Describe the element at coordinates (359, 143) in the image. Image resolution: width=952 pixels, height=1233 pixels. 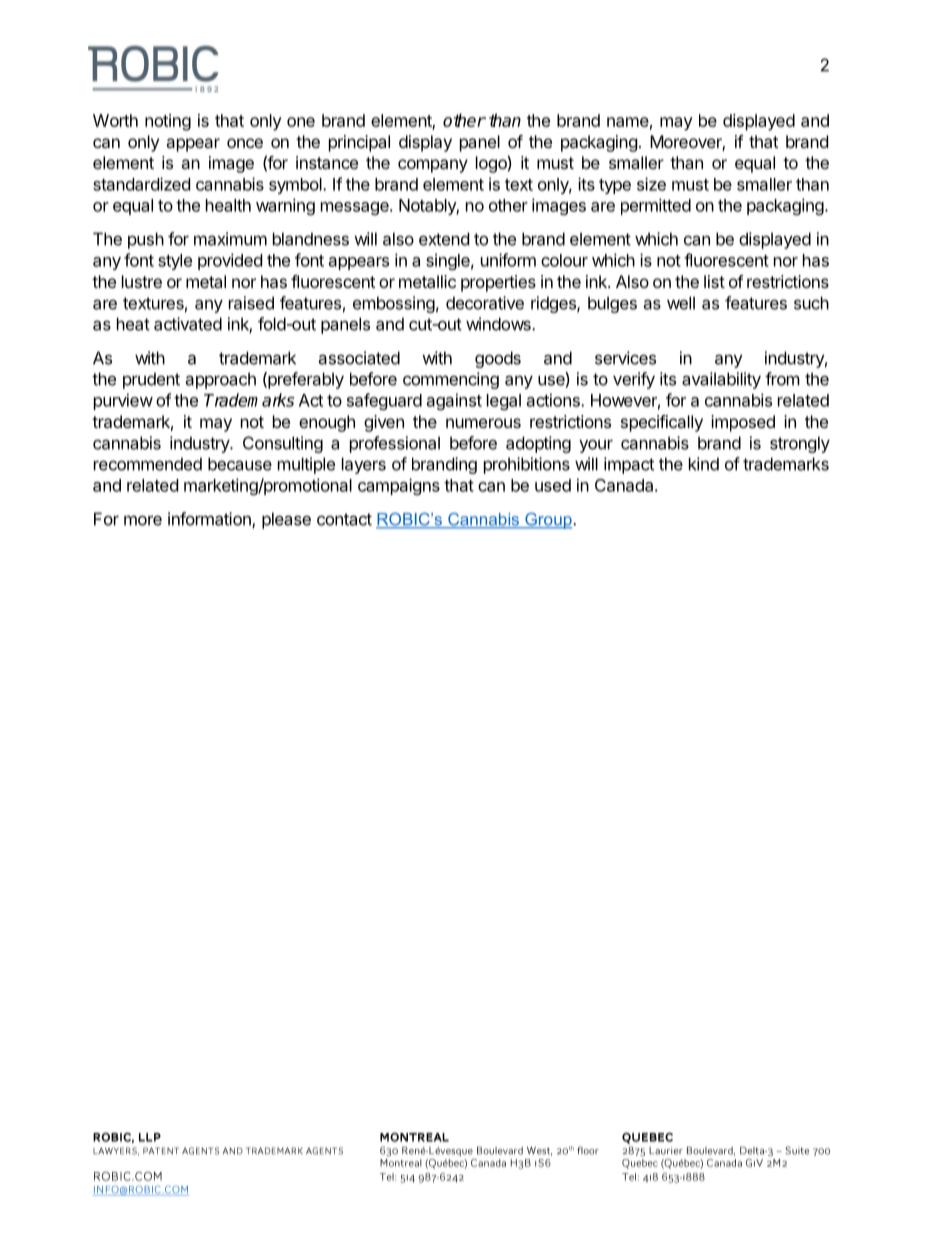
I see `principal` at that location.
